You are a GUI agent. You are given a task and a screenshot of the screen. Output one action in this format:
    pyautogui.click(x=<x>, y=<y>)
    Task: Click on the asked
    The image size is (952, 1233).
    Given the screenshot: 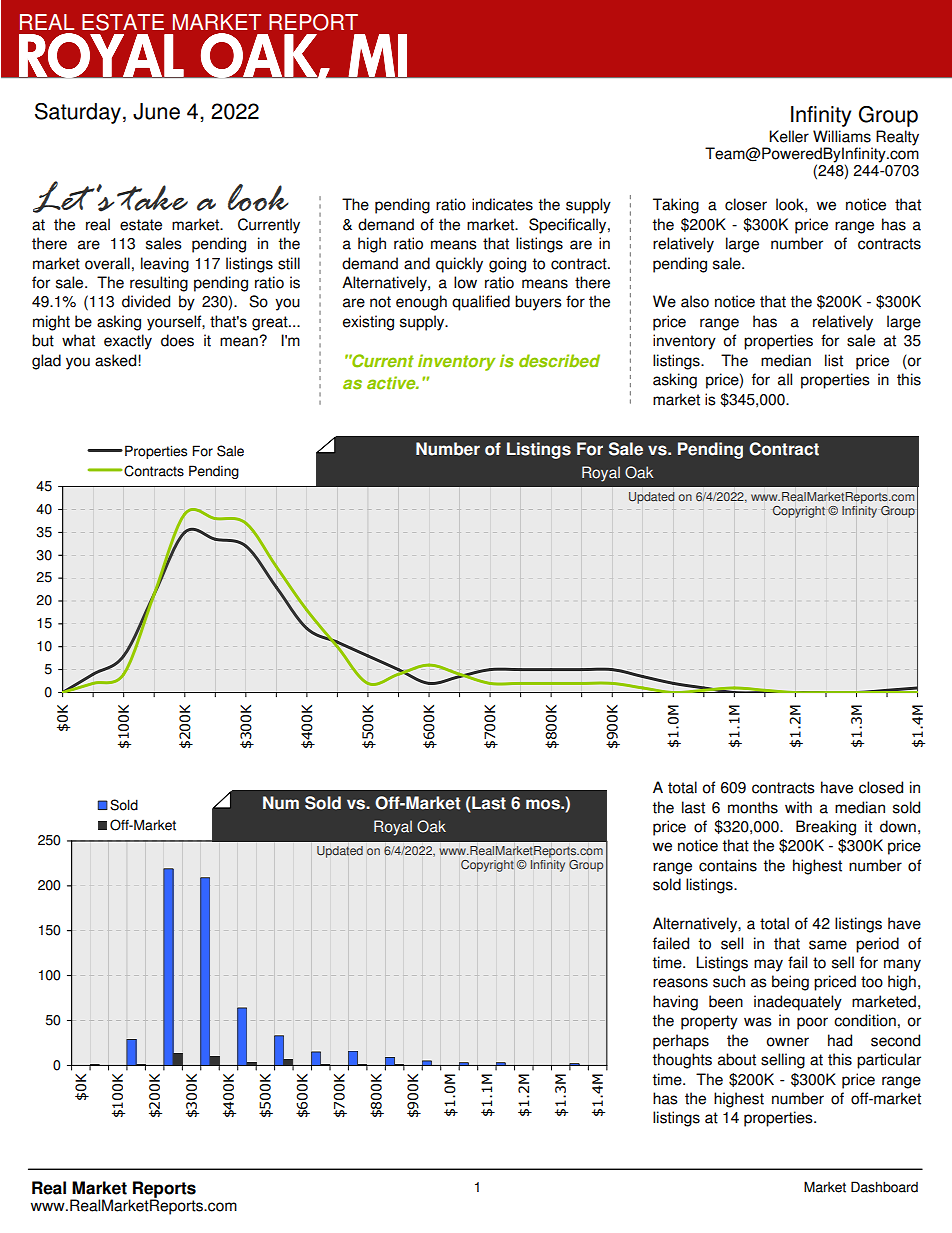 What is the action you would take?
    pyautogui.click(x=117, y=360)
